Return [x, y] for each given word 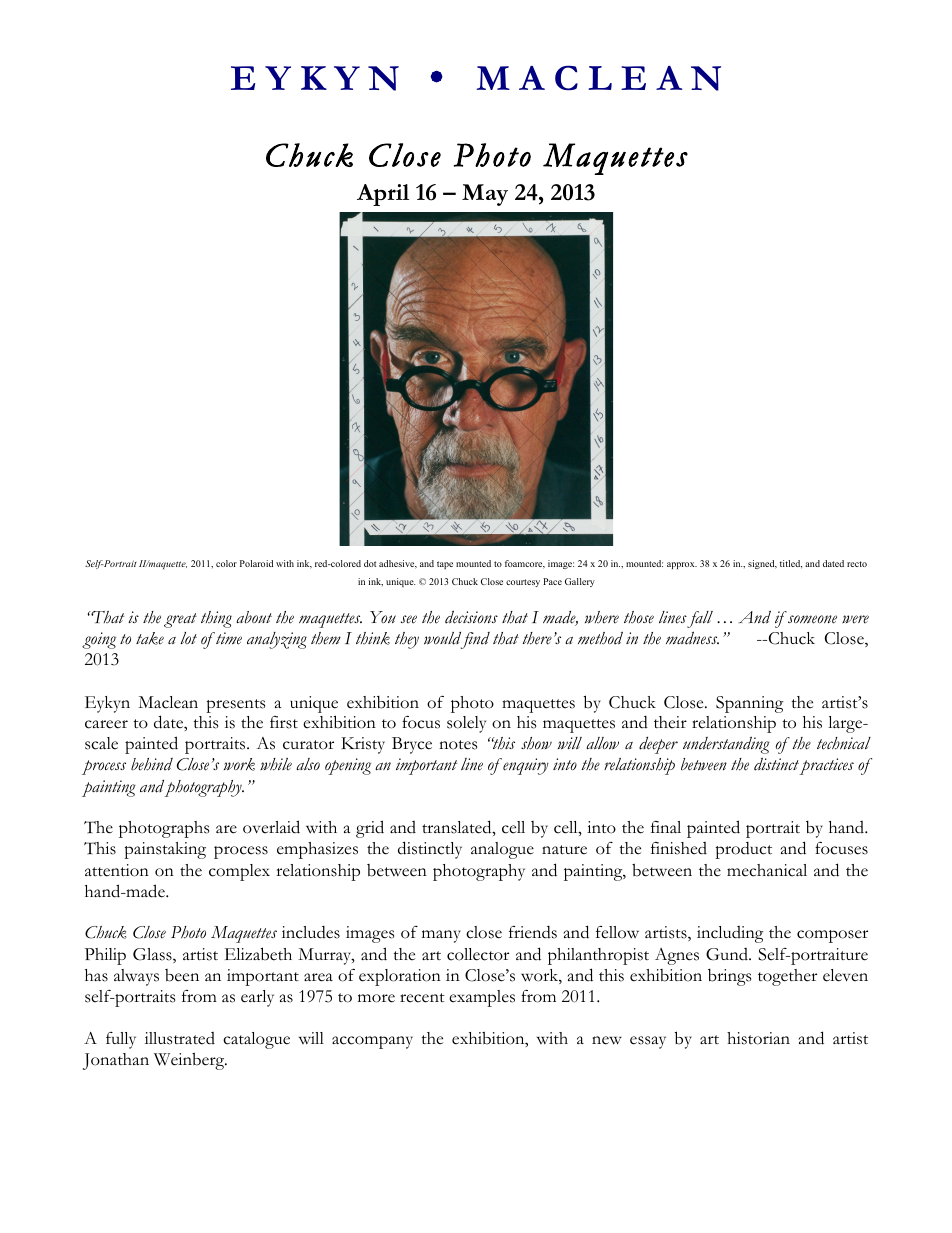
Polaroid [256, 563]
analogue [502, 850]
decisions [471, 617]
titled [791, 564]
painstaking [165, 850]
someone [812, 619]
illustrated [180, 1038]
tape [445, 565]
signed [762, 564]
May [485, 195]
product [743, 850]
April [383, 195]
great [180, 620]
